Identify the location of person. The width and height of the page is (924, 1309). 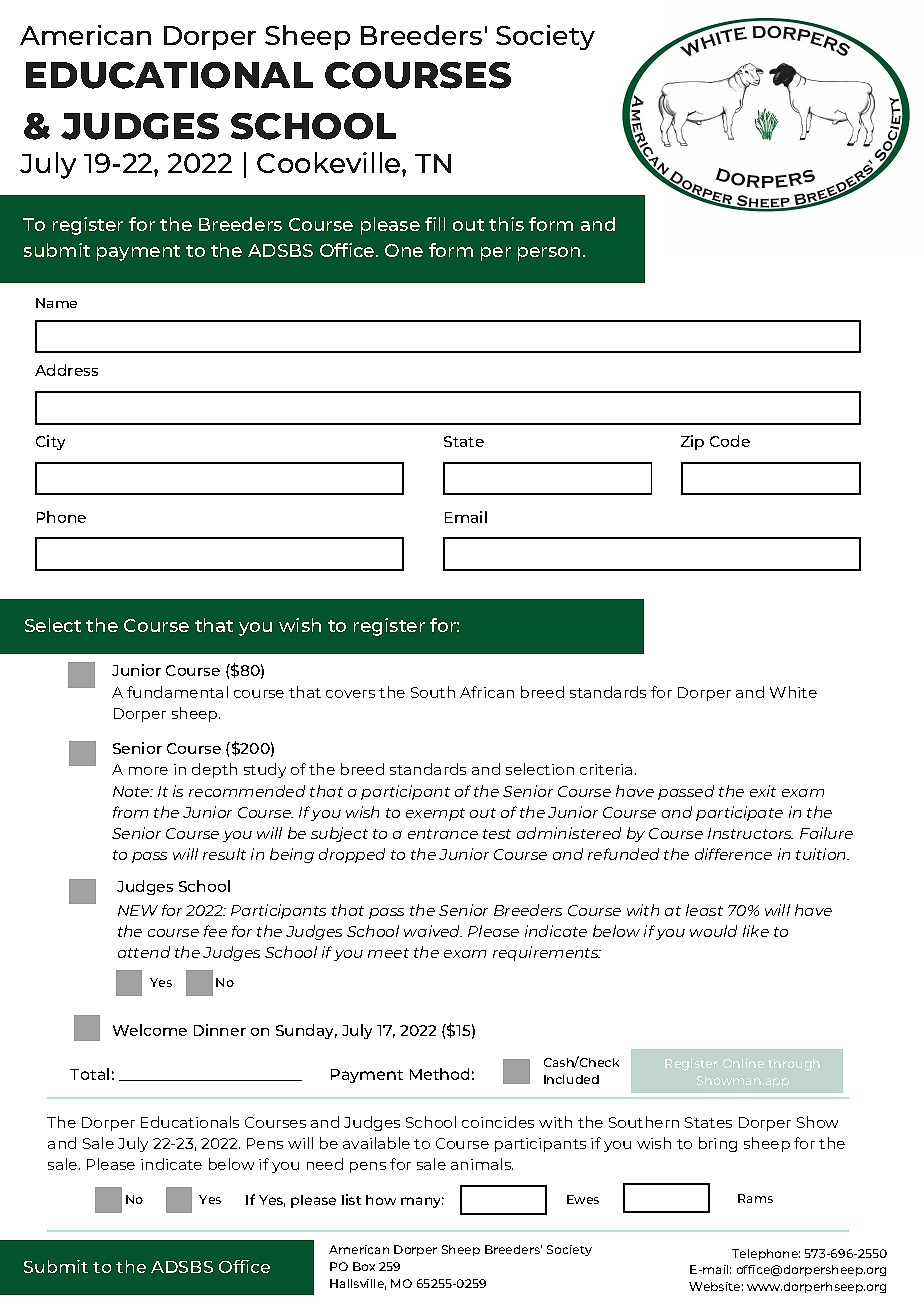
(549, 254).
